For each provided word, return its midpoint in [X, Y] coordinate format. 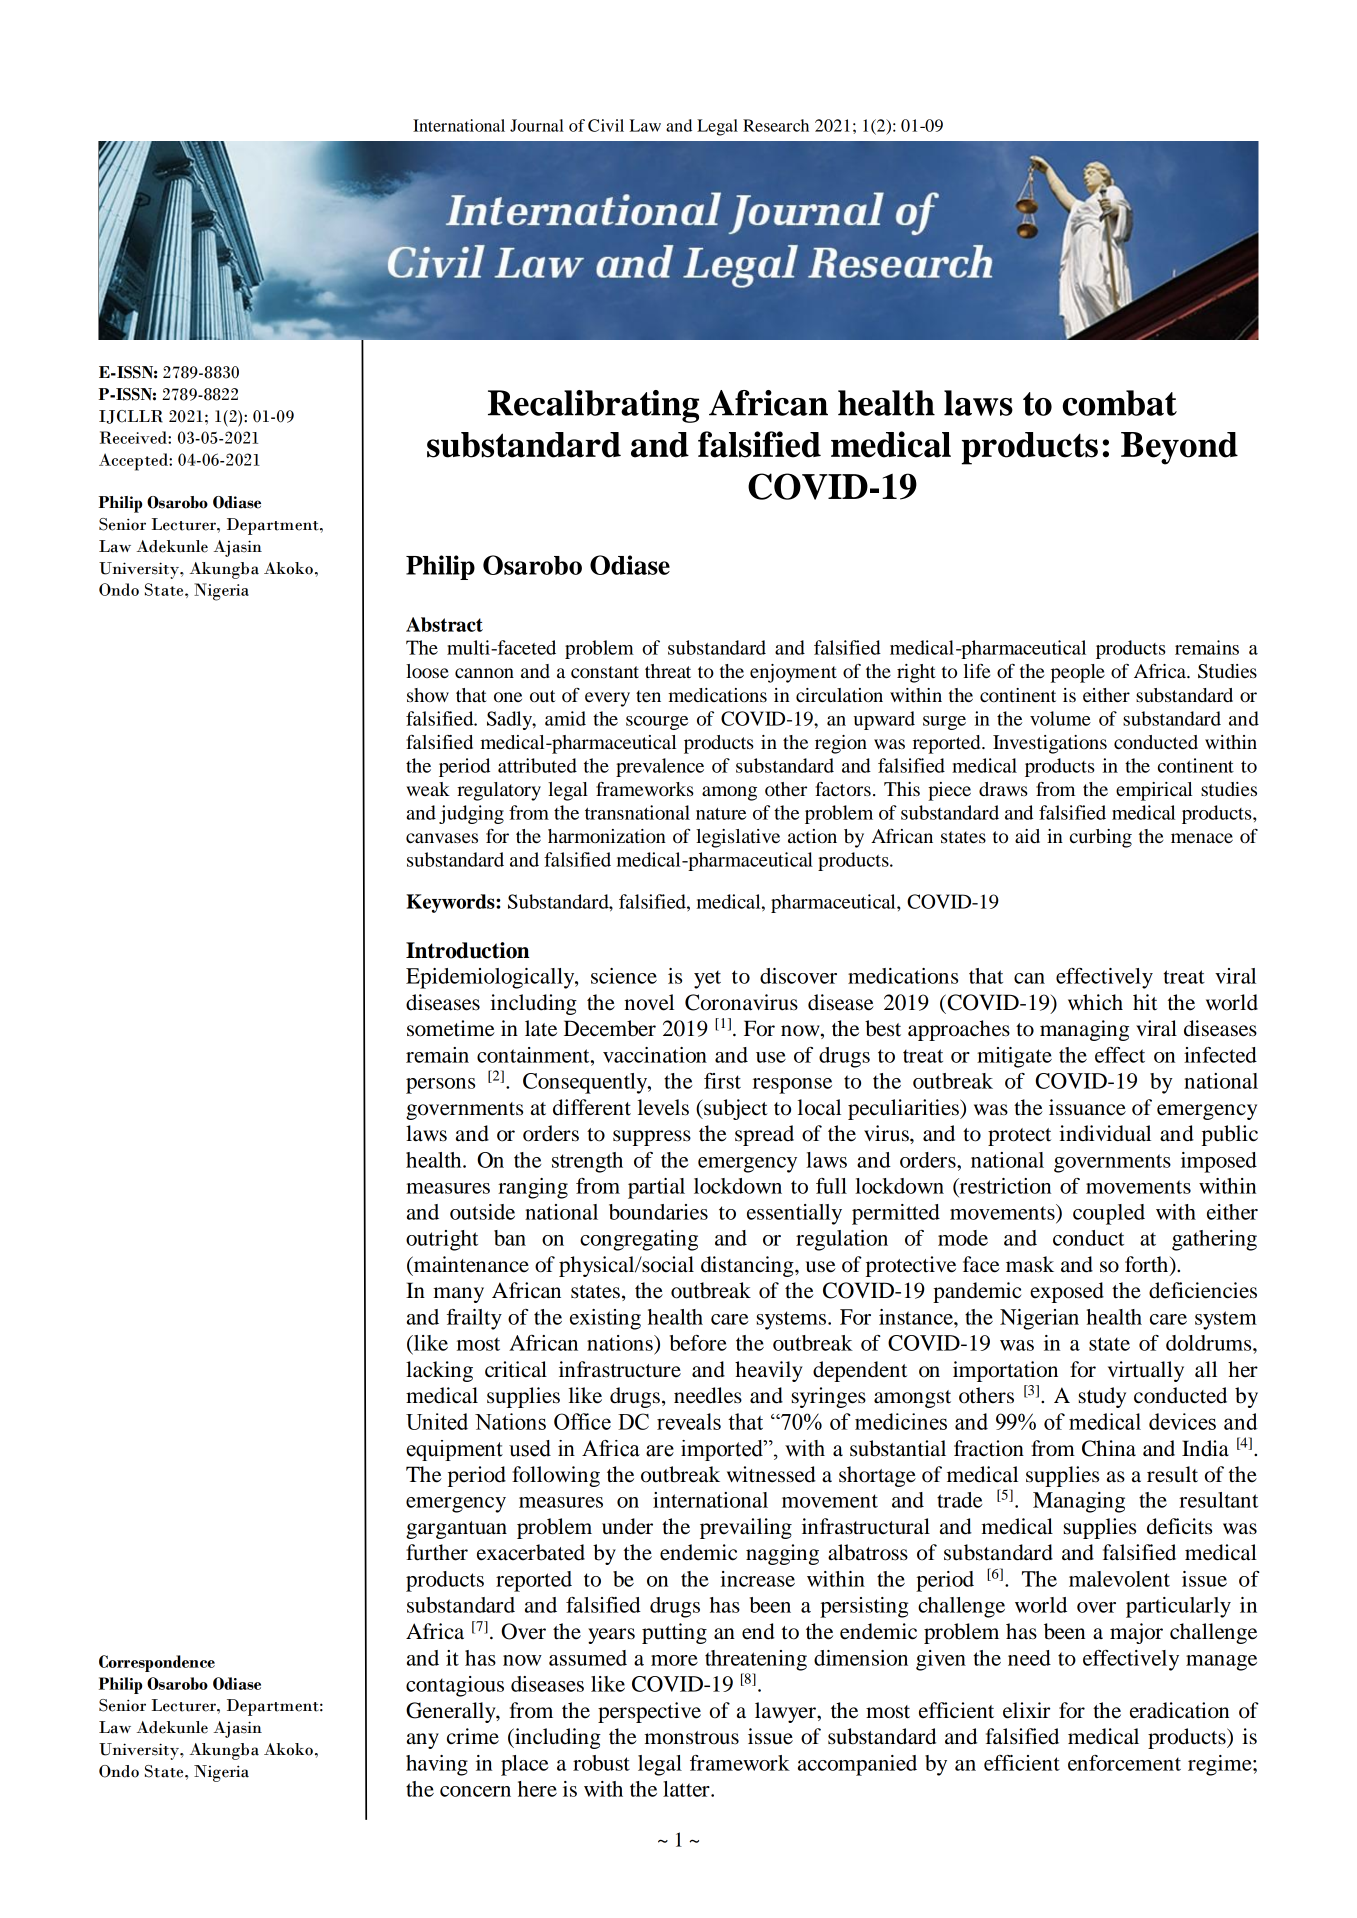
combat [1119, 403]
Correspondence [157, 1663]
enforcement [1124, 1763]
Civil [606, 125]
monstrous [691, 1738]
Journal [537, 125]
